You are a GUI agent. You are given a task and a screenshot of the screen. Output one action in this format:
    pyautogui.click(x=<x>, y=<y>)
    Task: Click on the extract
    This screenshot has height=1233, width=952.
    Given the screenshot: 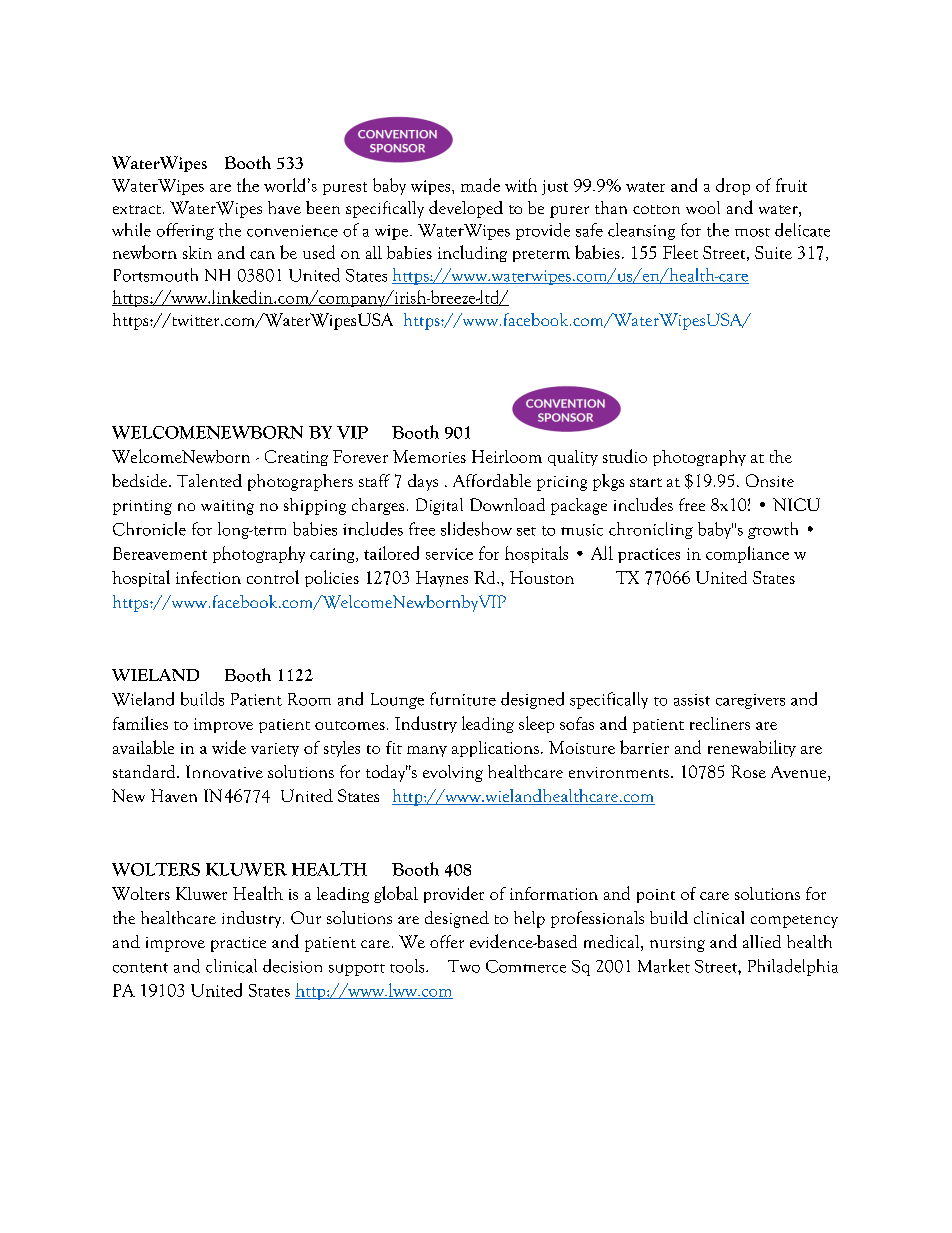 What is the action you would take?
    pyautogui.click(x=138, y=209)
